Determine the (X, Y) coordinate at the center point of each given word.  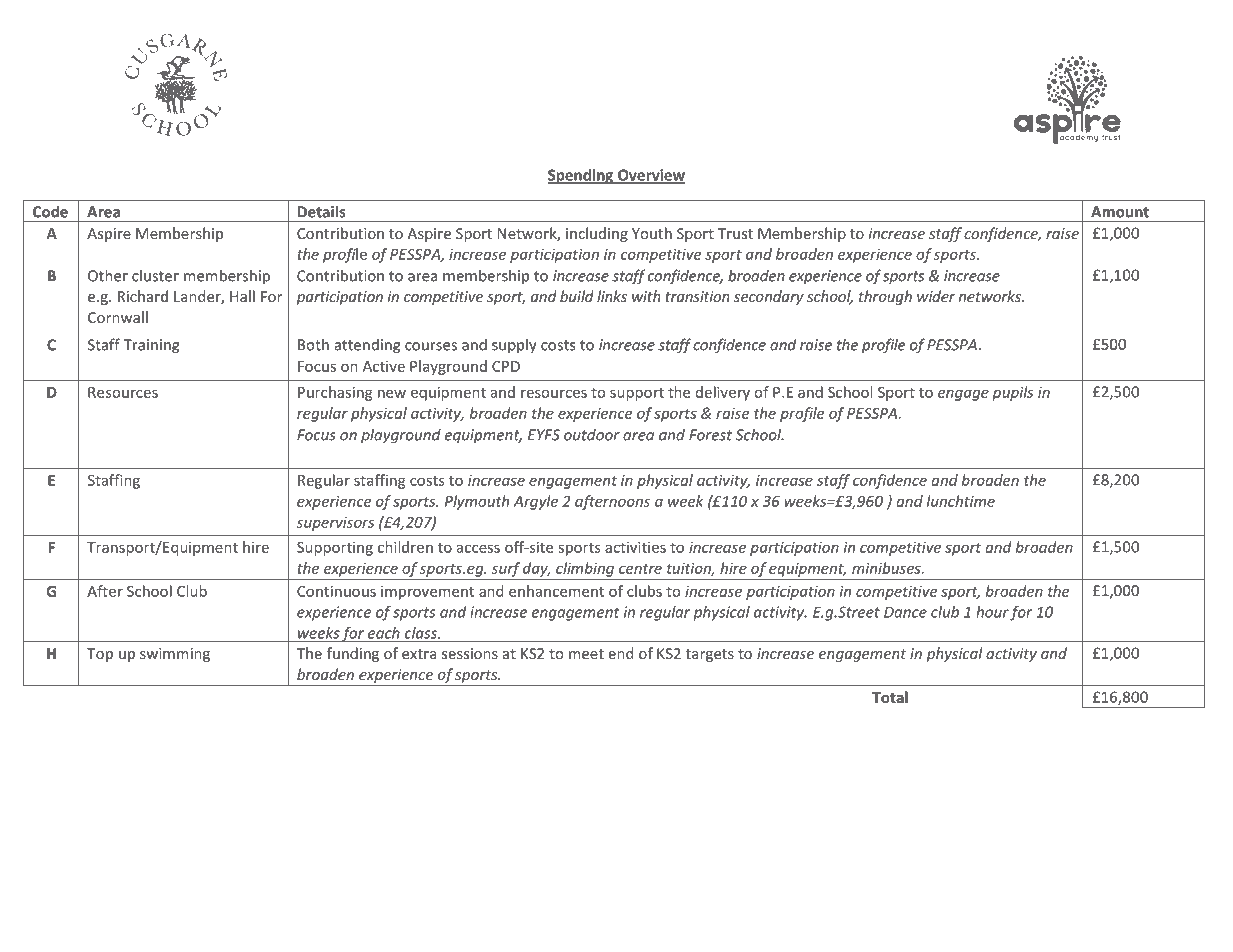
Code (50, 211)
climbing (585, 569)
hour (992, 612)
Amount (1120, 212)
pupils (1012, 393)
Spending (581, 176)
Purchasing (335, 393)
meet (586, 654)
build (577, 296)
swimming (175, 655)
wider (936, 296)
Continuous (336, 591)
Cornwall (118, 317)
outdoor (592, 435)
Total (890, 697)
